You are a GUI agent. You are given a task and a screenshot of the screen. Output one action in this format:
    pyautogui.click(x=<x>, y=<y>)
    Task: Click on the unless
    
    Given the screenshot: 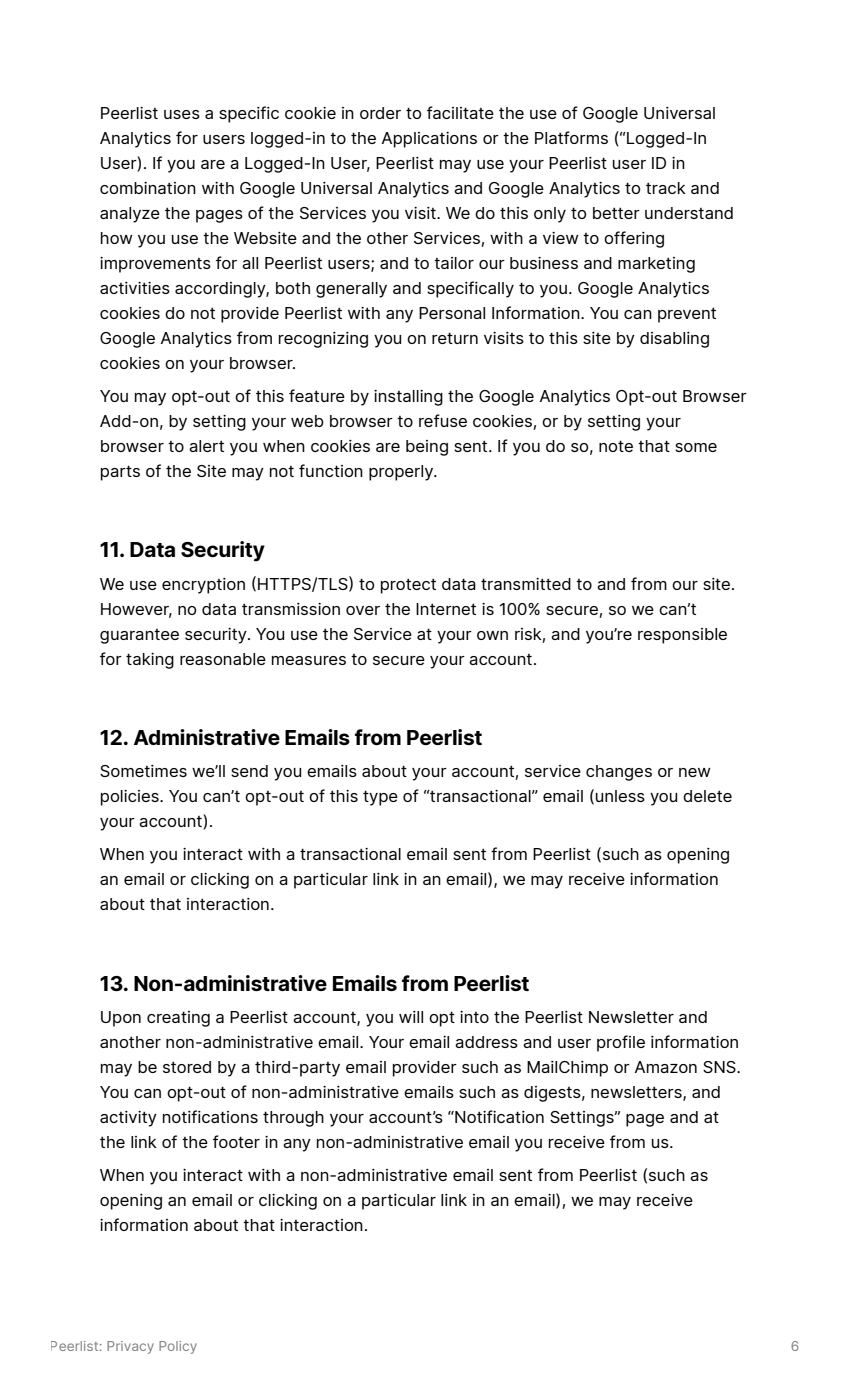 What is the action you would take?
    pyautogui.click(x=620, y=796)
